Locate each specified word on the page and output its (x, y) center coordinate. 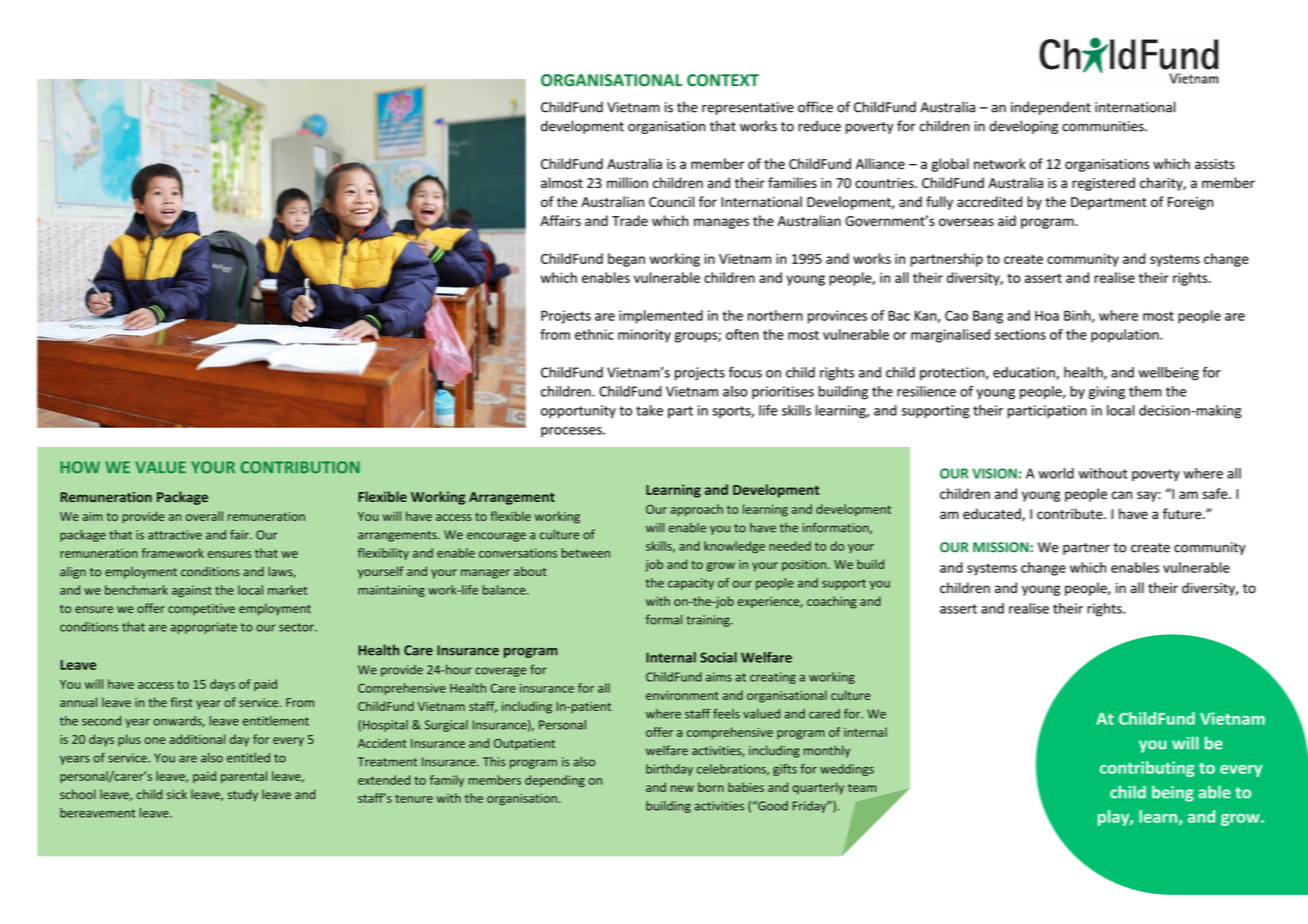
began (626, 260)
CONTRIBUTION (300, 467)
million (627, 182)
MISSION (1002, 547)
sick (177, 794)
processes (572, 432)
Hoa (1047, 316)
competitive (201, 610)
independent (1051, 108)
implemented (661, 317)
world (1056, 473)
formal (664, 619)
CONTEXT (723, 80)
